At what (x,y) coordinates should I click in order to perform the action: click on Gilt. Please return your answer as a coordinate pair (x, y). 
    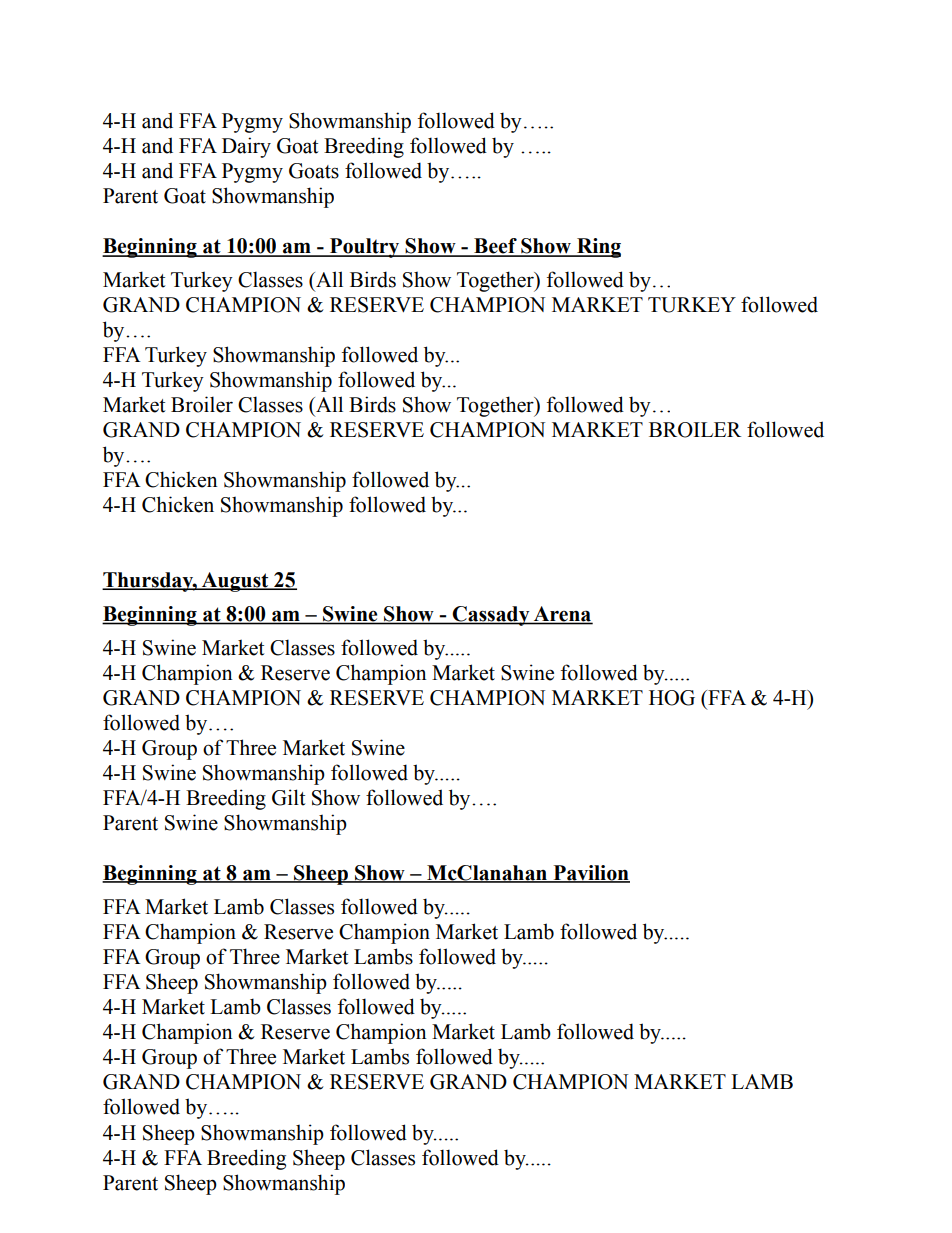
    Looking at the image, I should click on (288, 797).
